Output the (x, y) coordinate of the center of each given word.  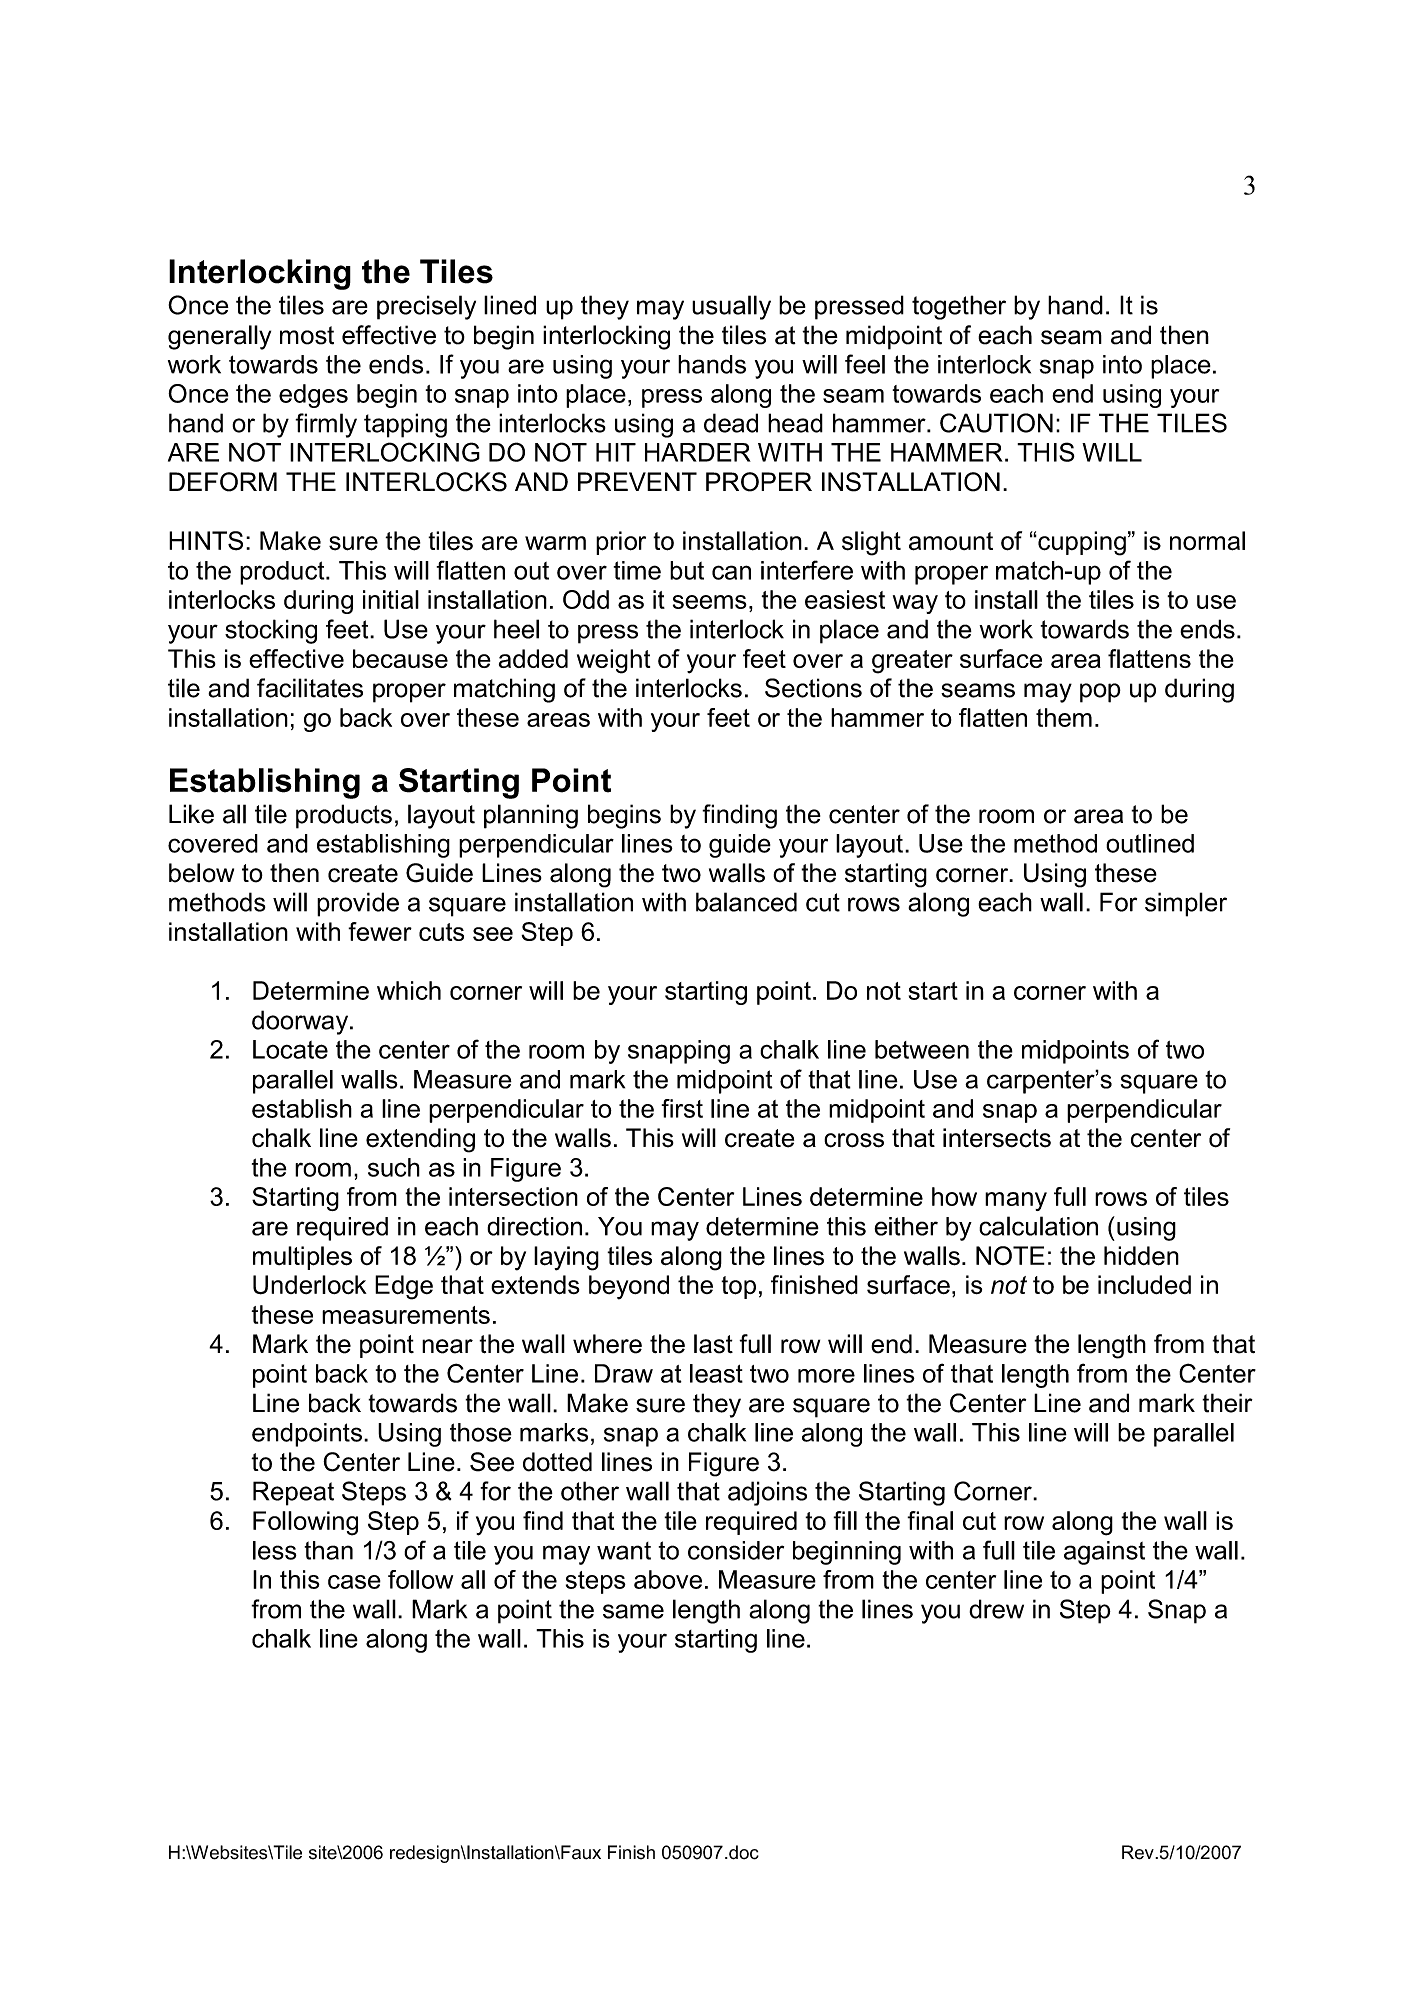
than (328, 1550)
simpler (1186, 904)
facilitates (310, 688)
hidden (1141, 1256)
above (668, 1579)
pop (1100, 693)
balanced (746, 902)
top (738, 1287)
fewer (380, 931)
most (307, 335)
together (959, 307)
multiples (302, 1258)
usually (731, 307)
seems (710, 602)
